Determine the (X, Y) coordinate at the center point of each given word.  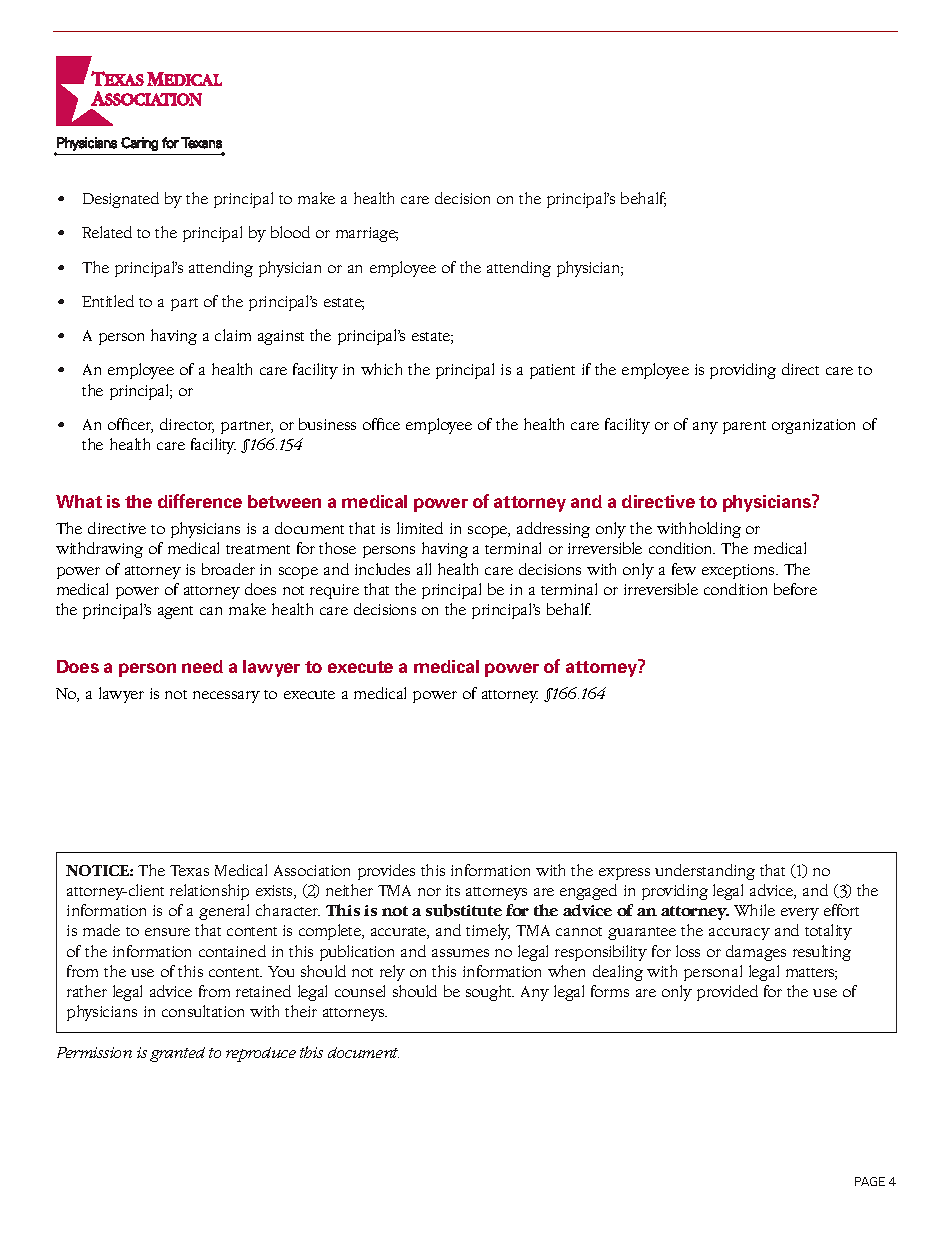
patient (552, 371)
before (795, 589)
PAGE (870, 1181)
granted (177, 1054)
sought (490, 993)
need (202, 666)
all (424, 569)
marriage (367, 234)
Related (107, 232)
